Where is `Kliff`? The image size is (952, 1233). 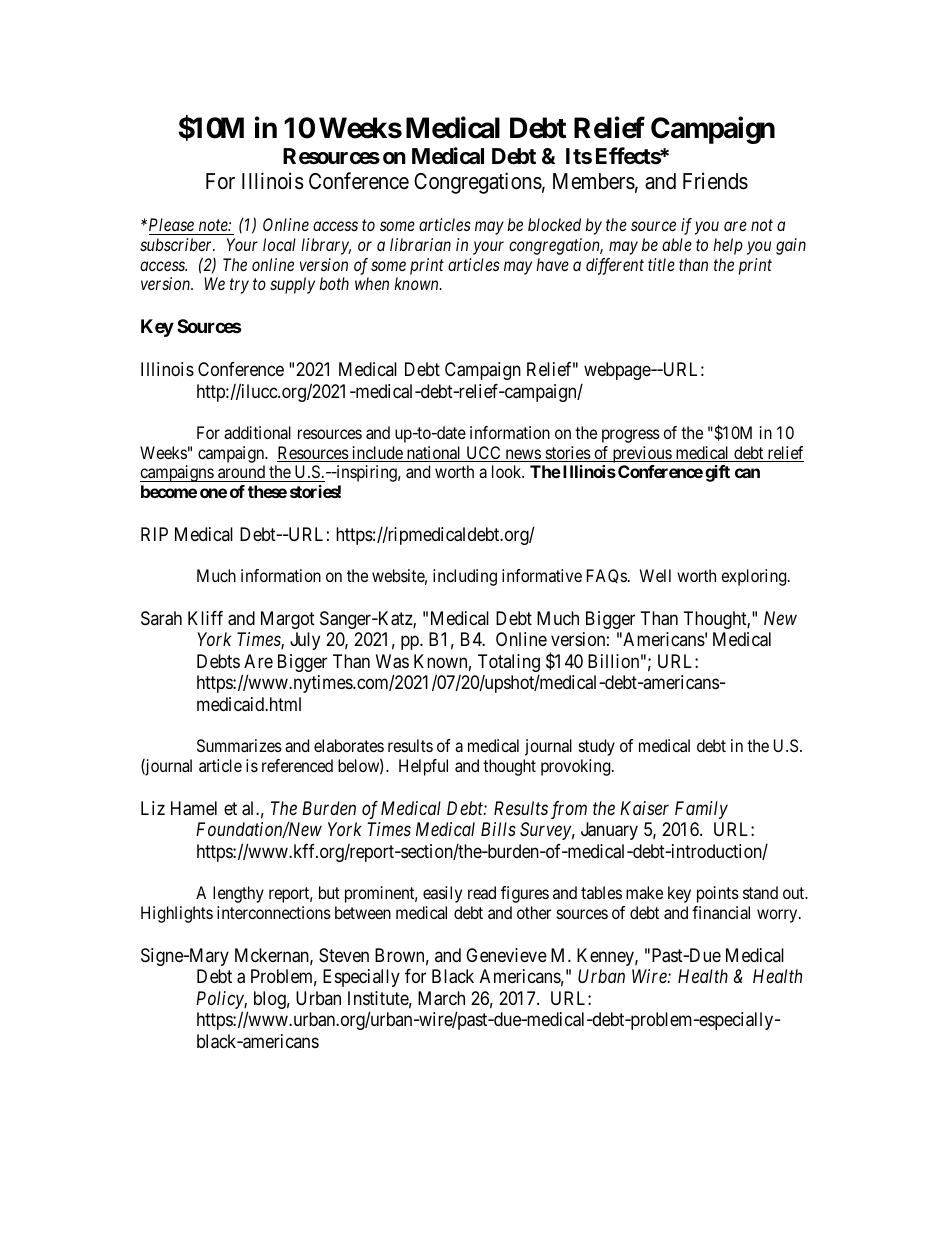
Kliff is located at coordinates (205, 618).
